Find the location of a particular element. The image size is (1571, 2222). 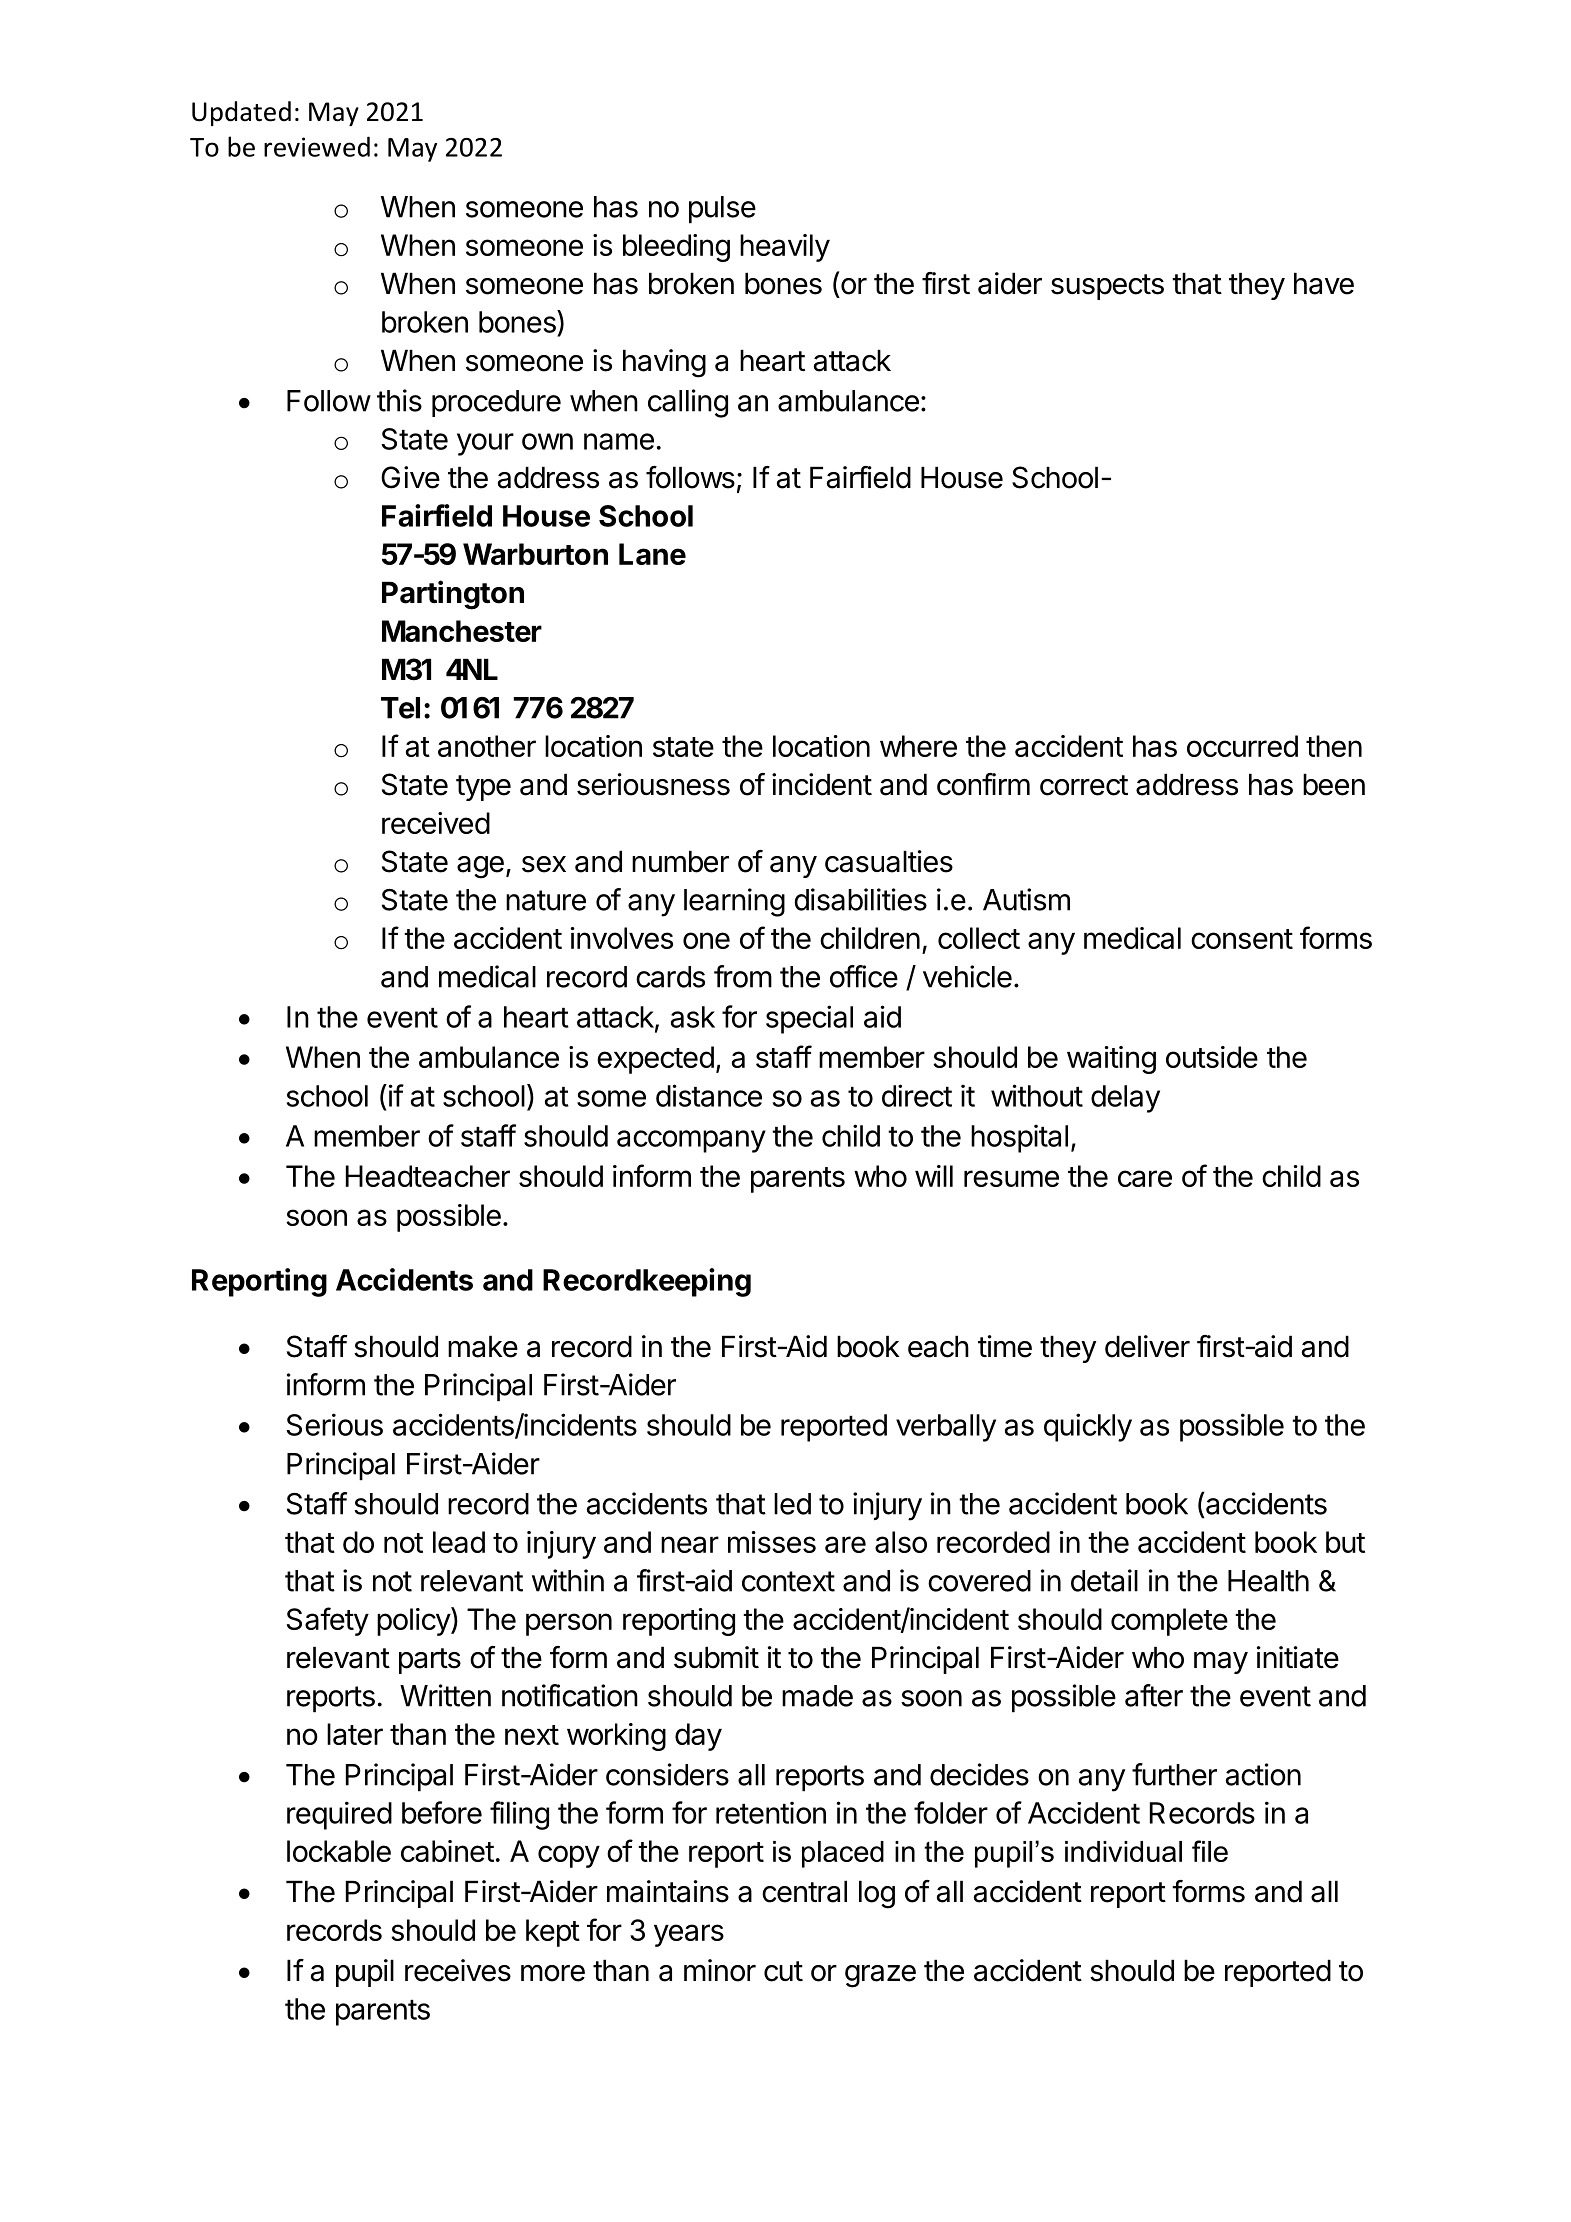

lockable is located at coordinates (339, 1851).
